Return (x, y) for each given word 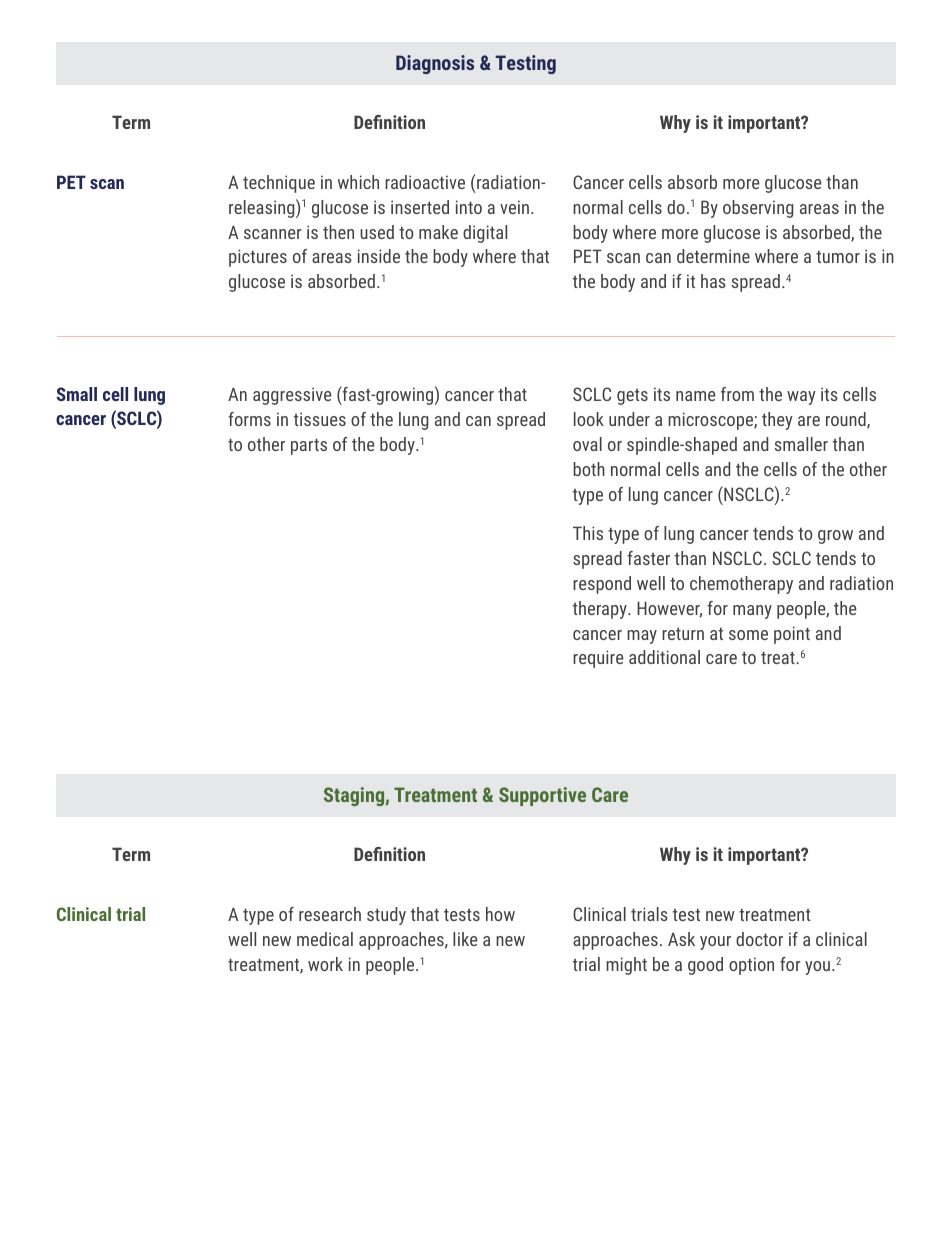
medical (325, 939)
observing (758, 209)
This (588, 533)
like (465, 939)
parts (309, 446)
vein (516, 207)
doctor (759, 939)
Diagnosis (435, 64)
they (777, 421)
